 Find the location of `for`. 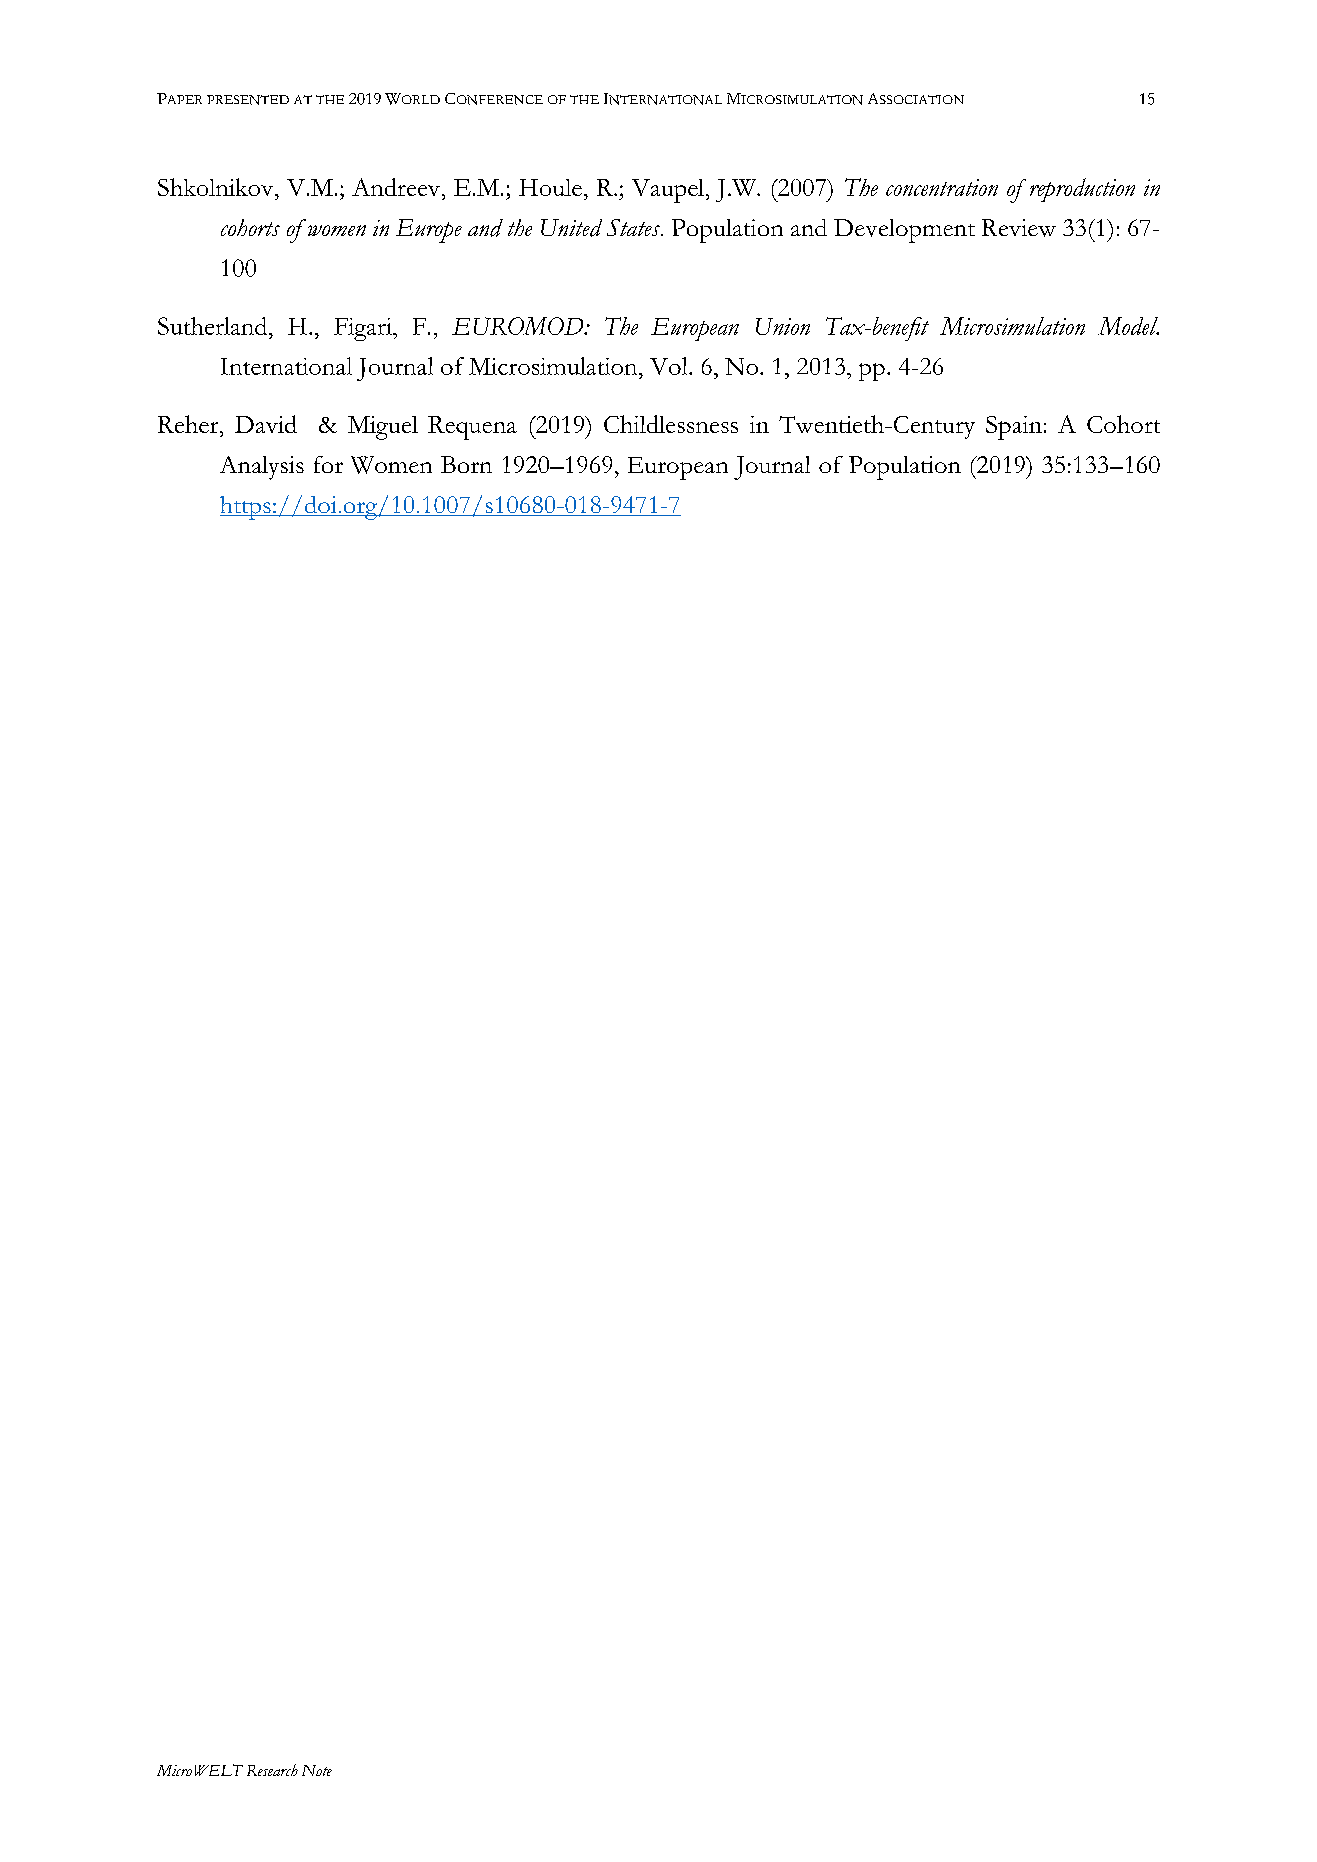

for is located at coordinates (328, 464).
